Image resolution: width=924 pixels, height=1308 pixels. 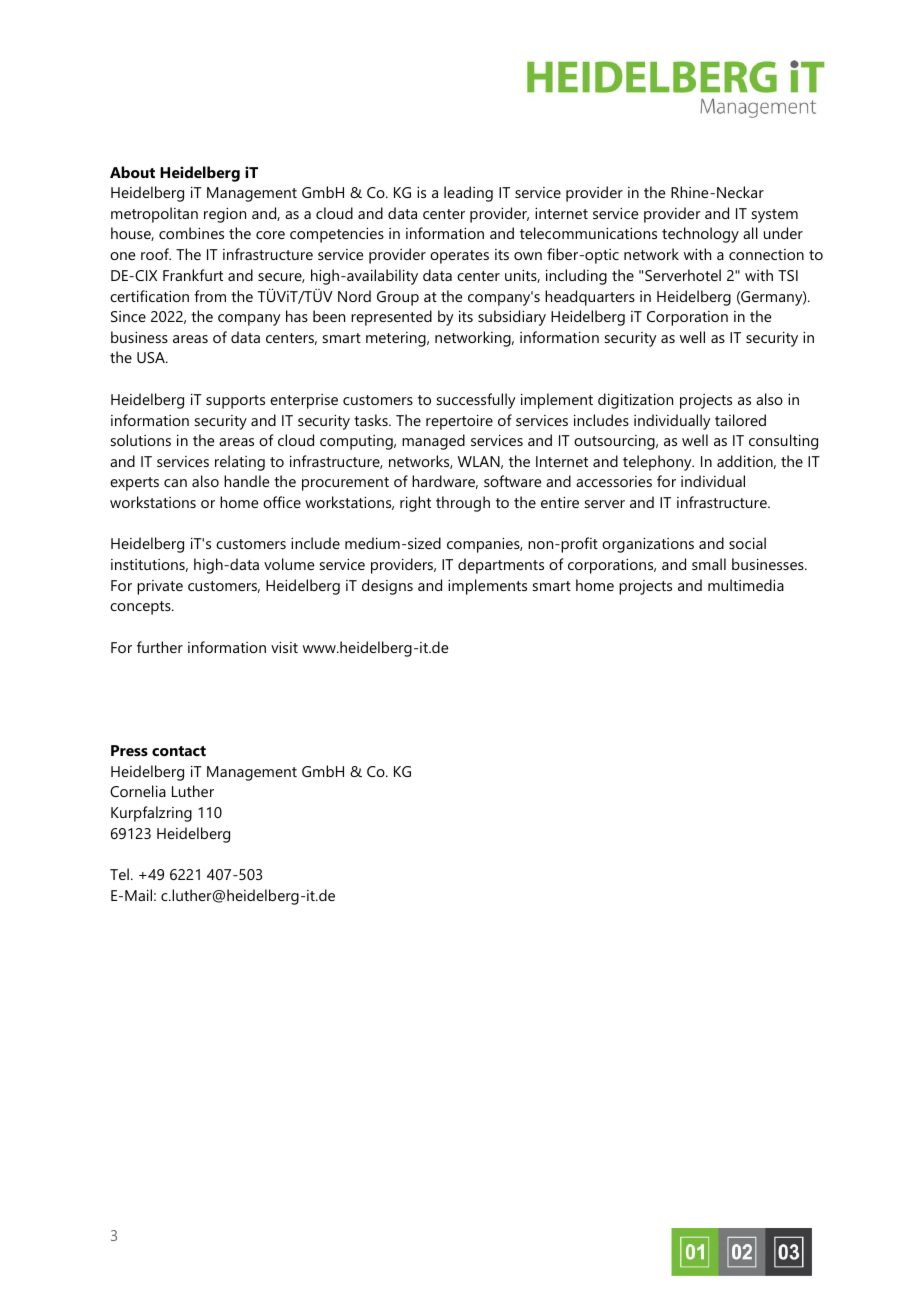 What do you see at coordinates (175, 483) in the page?
I see `can` at bounding box center [175, 483].
